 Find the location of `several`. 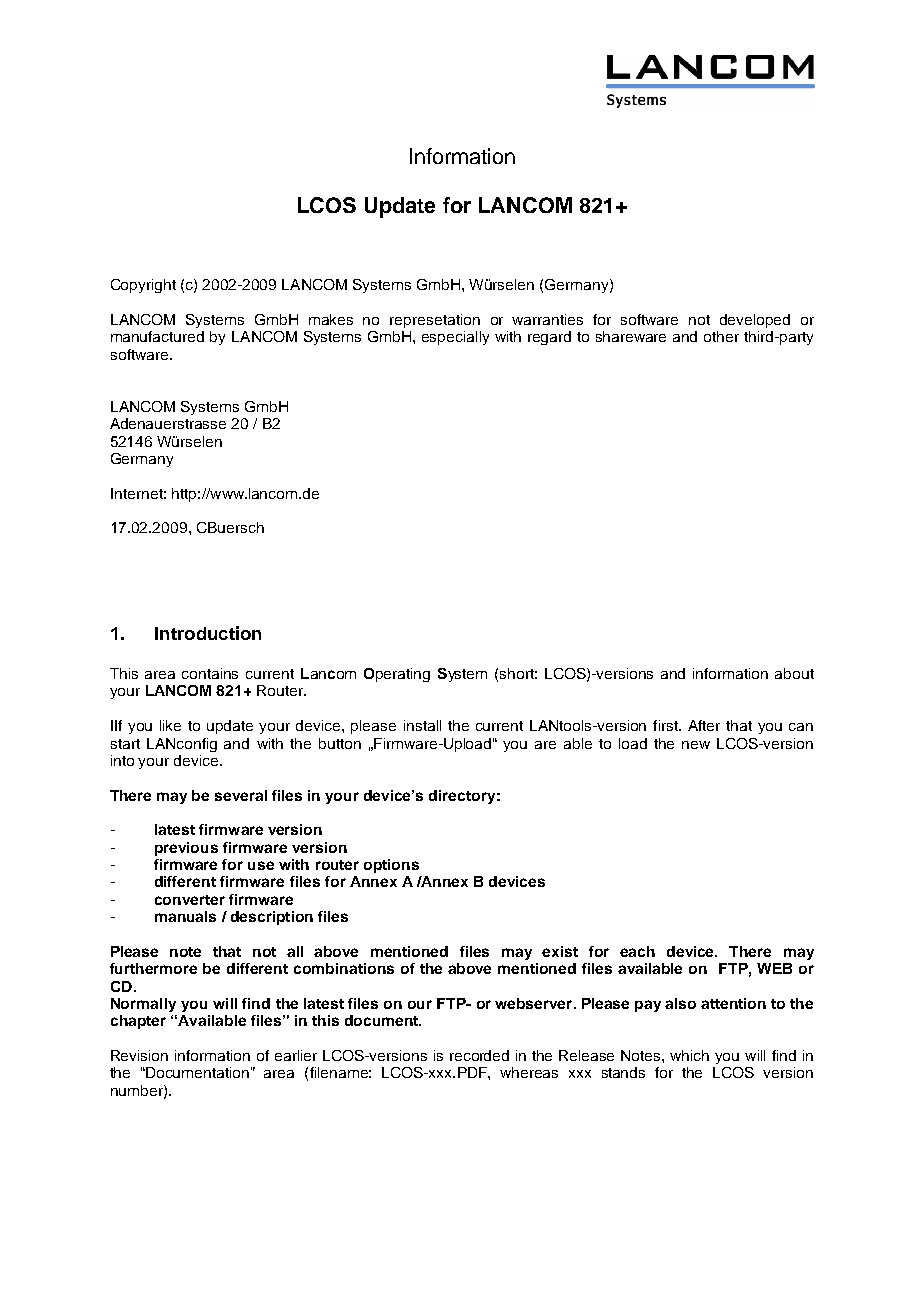

several is located at coordinates (241, 795).
